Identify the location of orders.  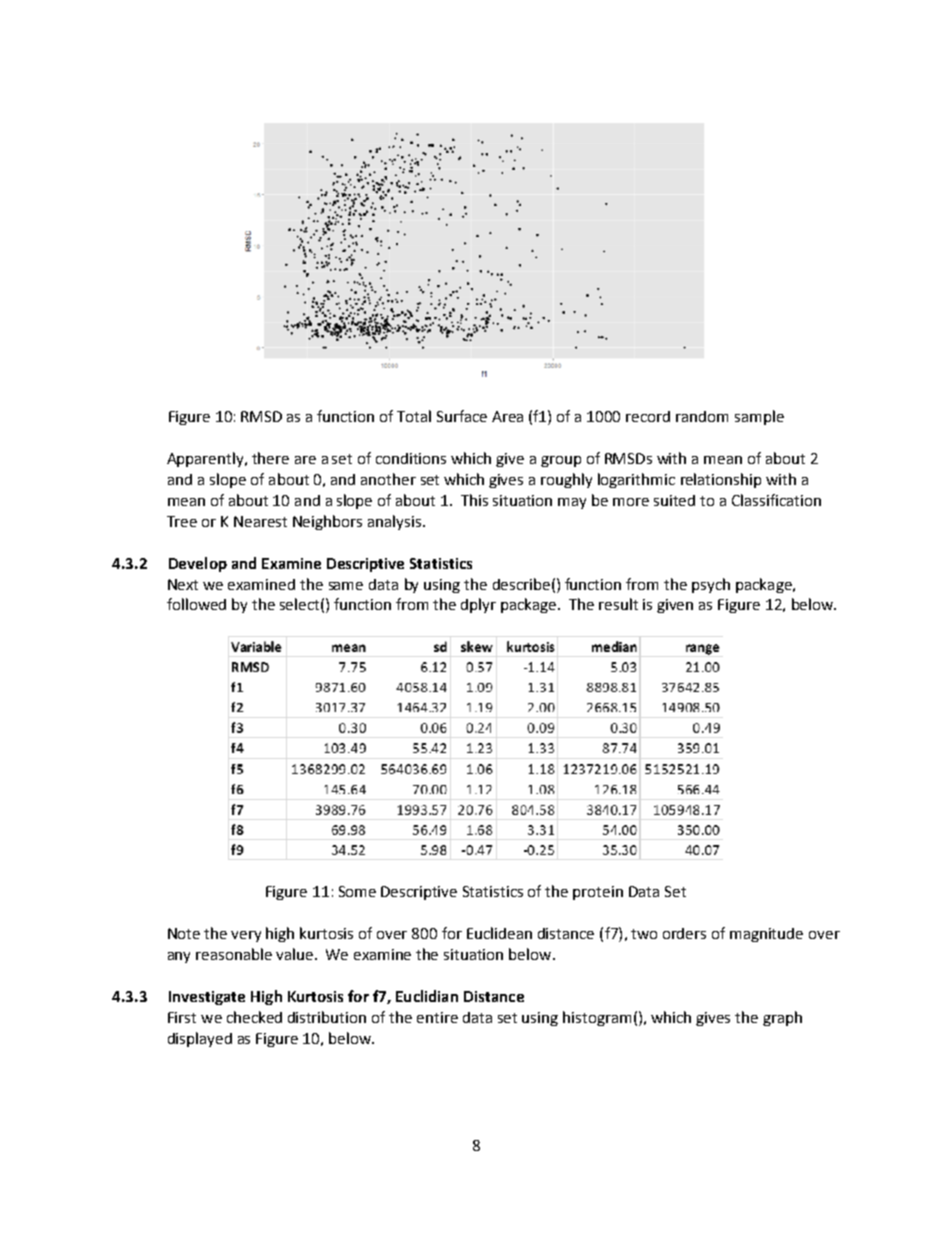
(684, 933).
